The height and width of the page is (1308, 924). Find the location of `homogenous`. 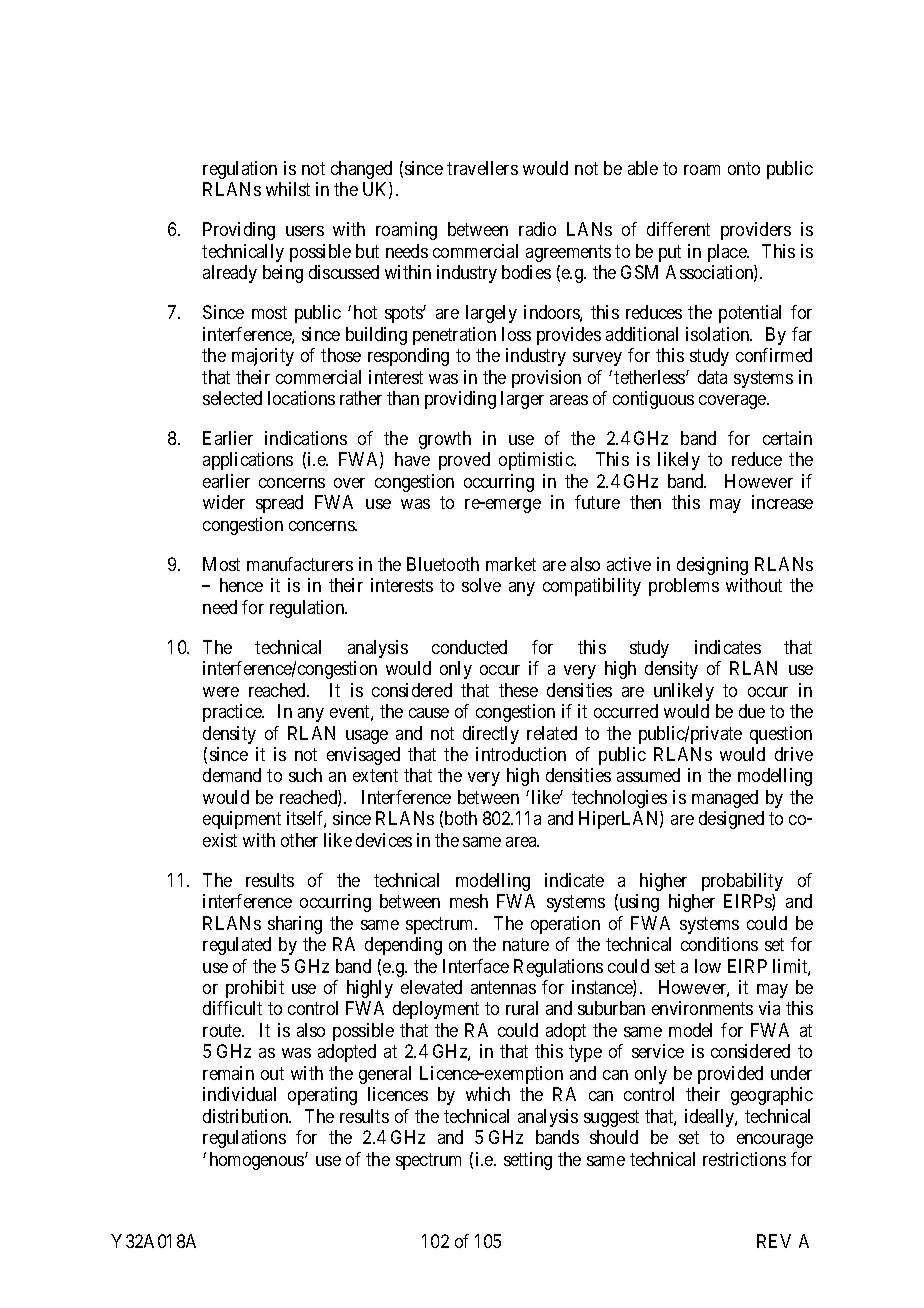

homogenous is located at coordinates (258, 1161).
